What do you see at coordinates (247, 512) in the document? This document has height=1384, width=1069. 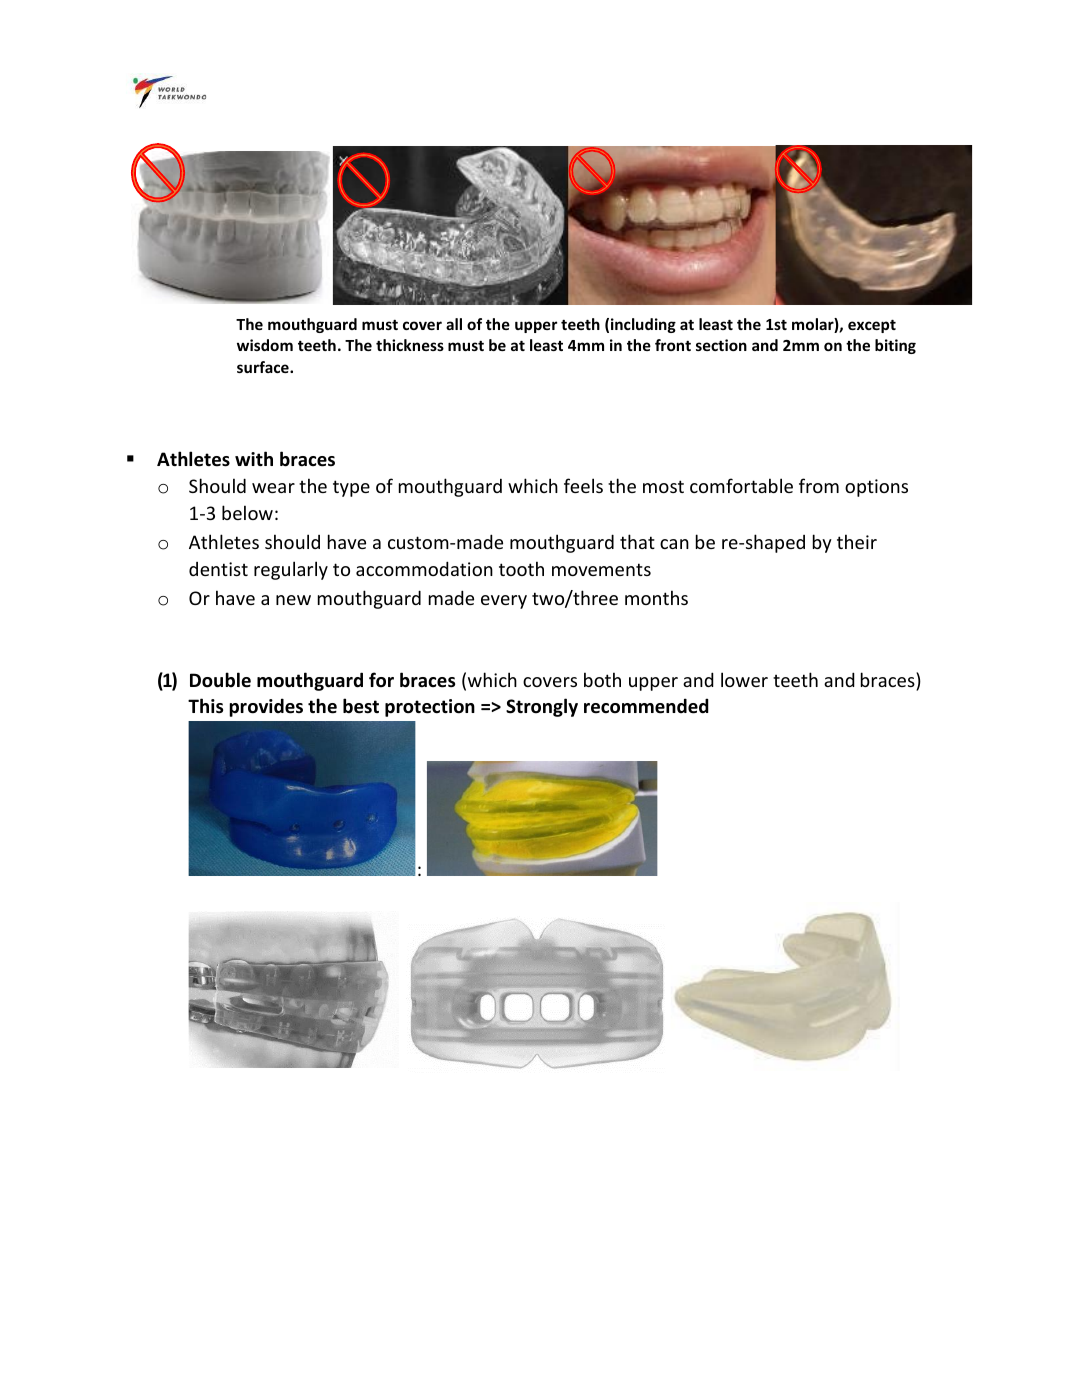 I see `below` at bounding box center [247, 512].
